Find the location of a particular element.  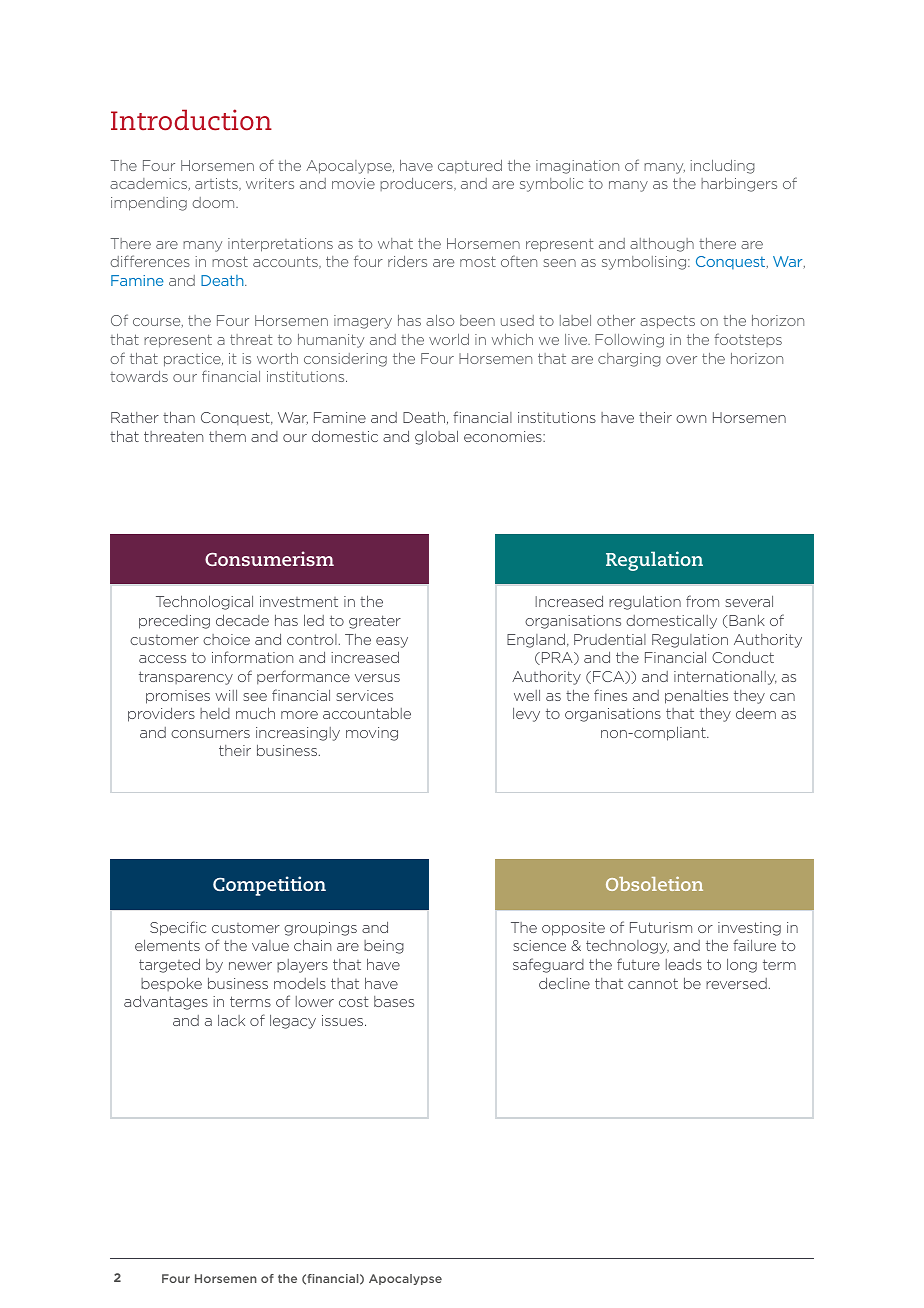

bespoke is located at coordinates (171, 984).
